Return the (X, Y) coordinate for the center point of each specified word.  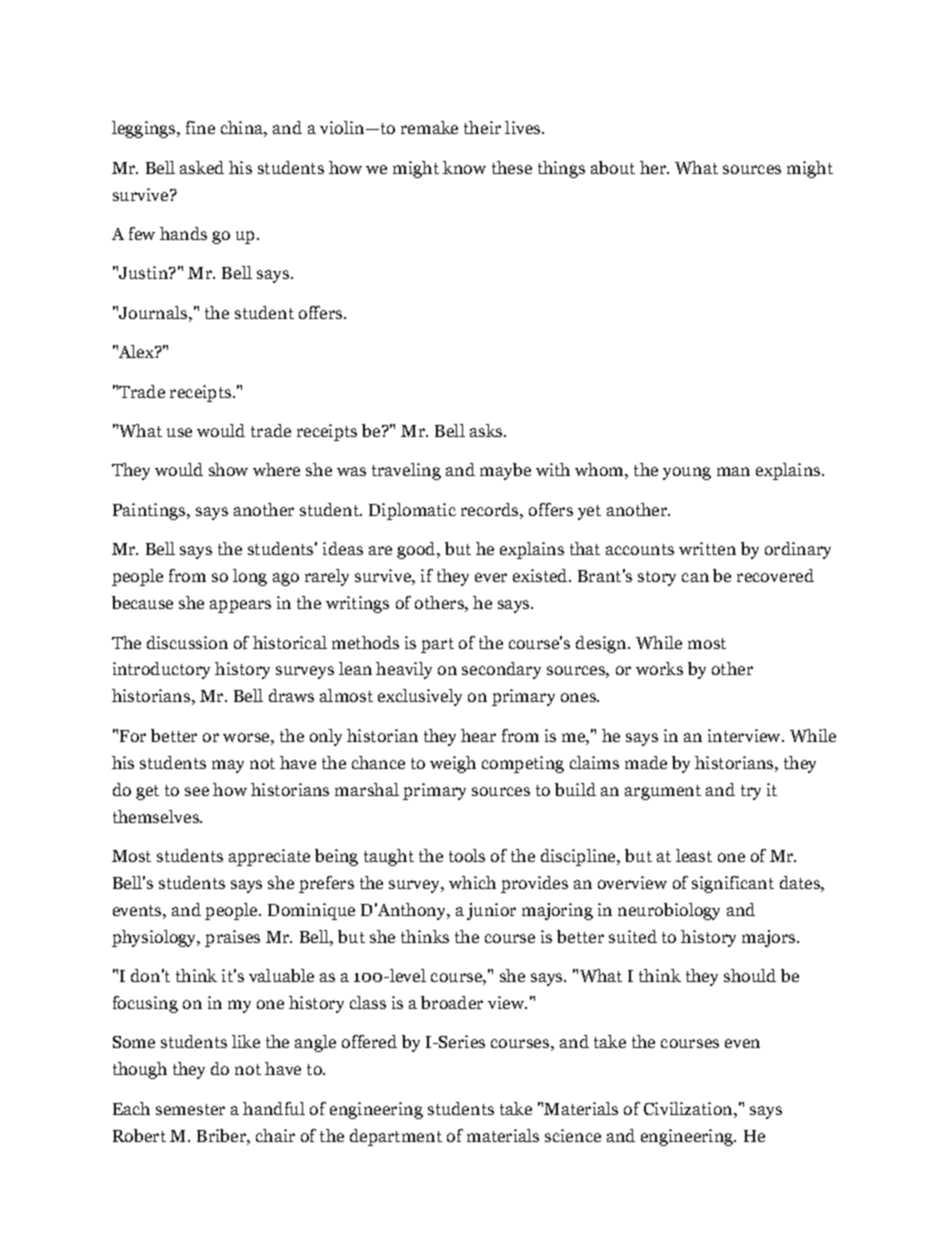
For (133, 736)
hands (183, 233)
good (417, 550)
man (733, 471)
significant (733, 884)
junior (491, 911)
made (646, 762)
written (707, 548)
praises (232, 938)
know (464, 167)
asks (487, 430)
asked (202, 167)
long (250, 577)
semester (190, 1109)
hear (478, 735)
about (613, 167)
